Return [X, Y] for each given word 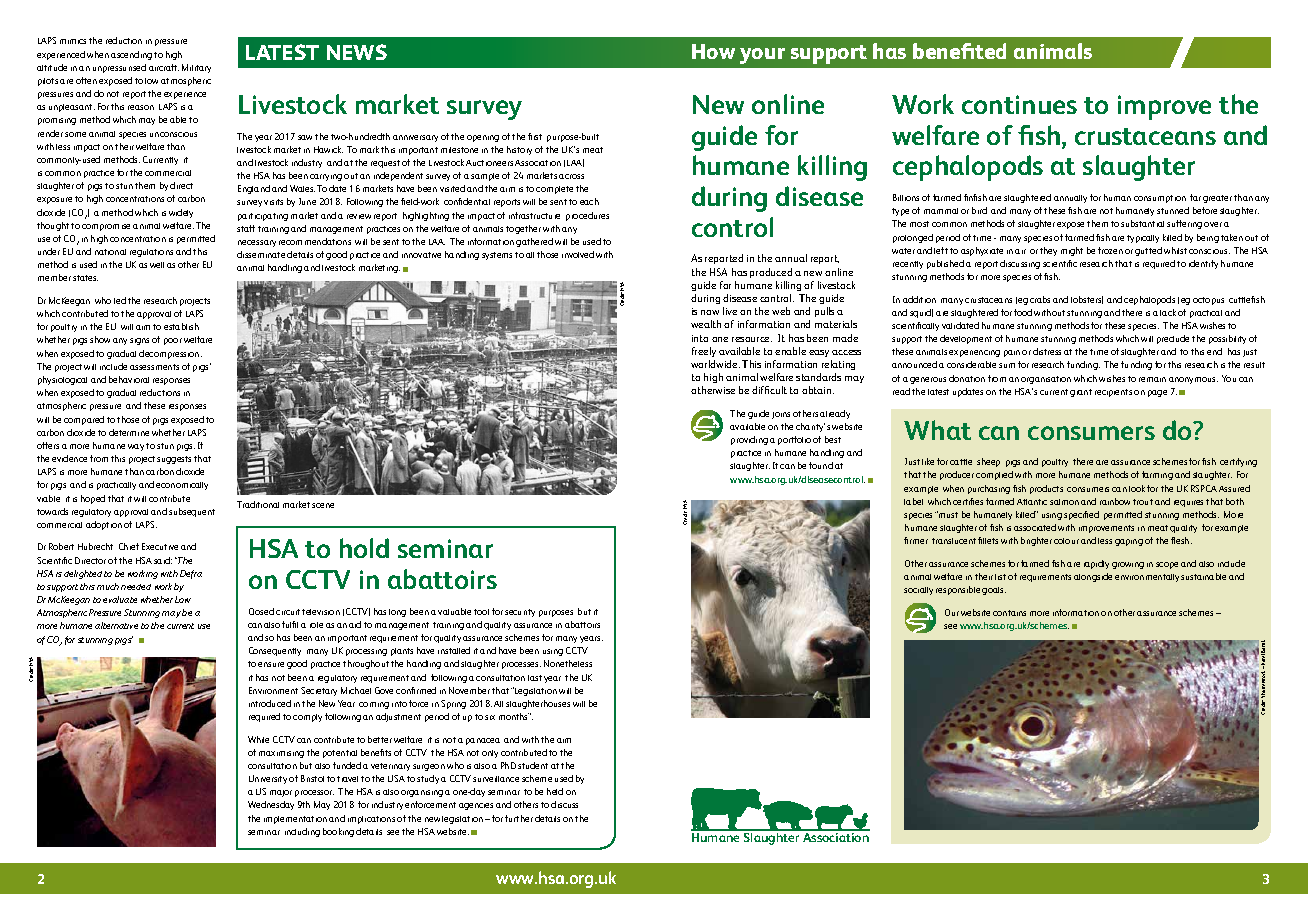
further [519, 818]
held [555, 791]
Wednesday [271, 805]
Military [196, 68]
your [762, 56]
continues [1019, 104]
